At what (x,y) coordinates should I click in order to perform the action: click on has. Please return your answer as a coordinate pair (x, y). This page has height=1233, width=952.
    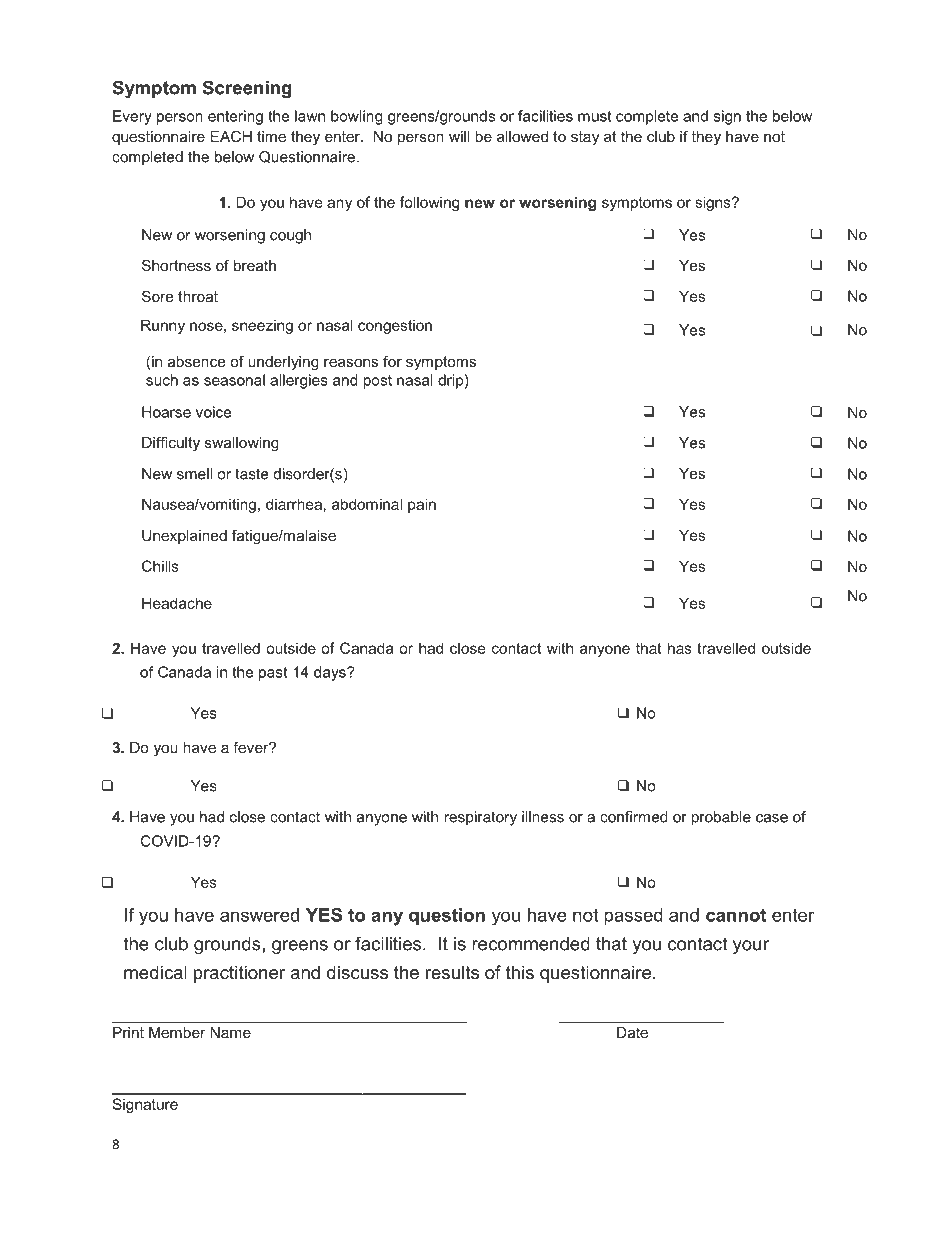
    Looking at the image, I should click on (680, 648).
